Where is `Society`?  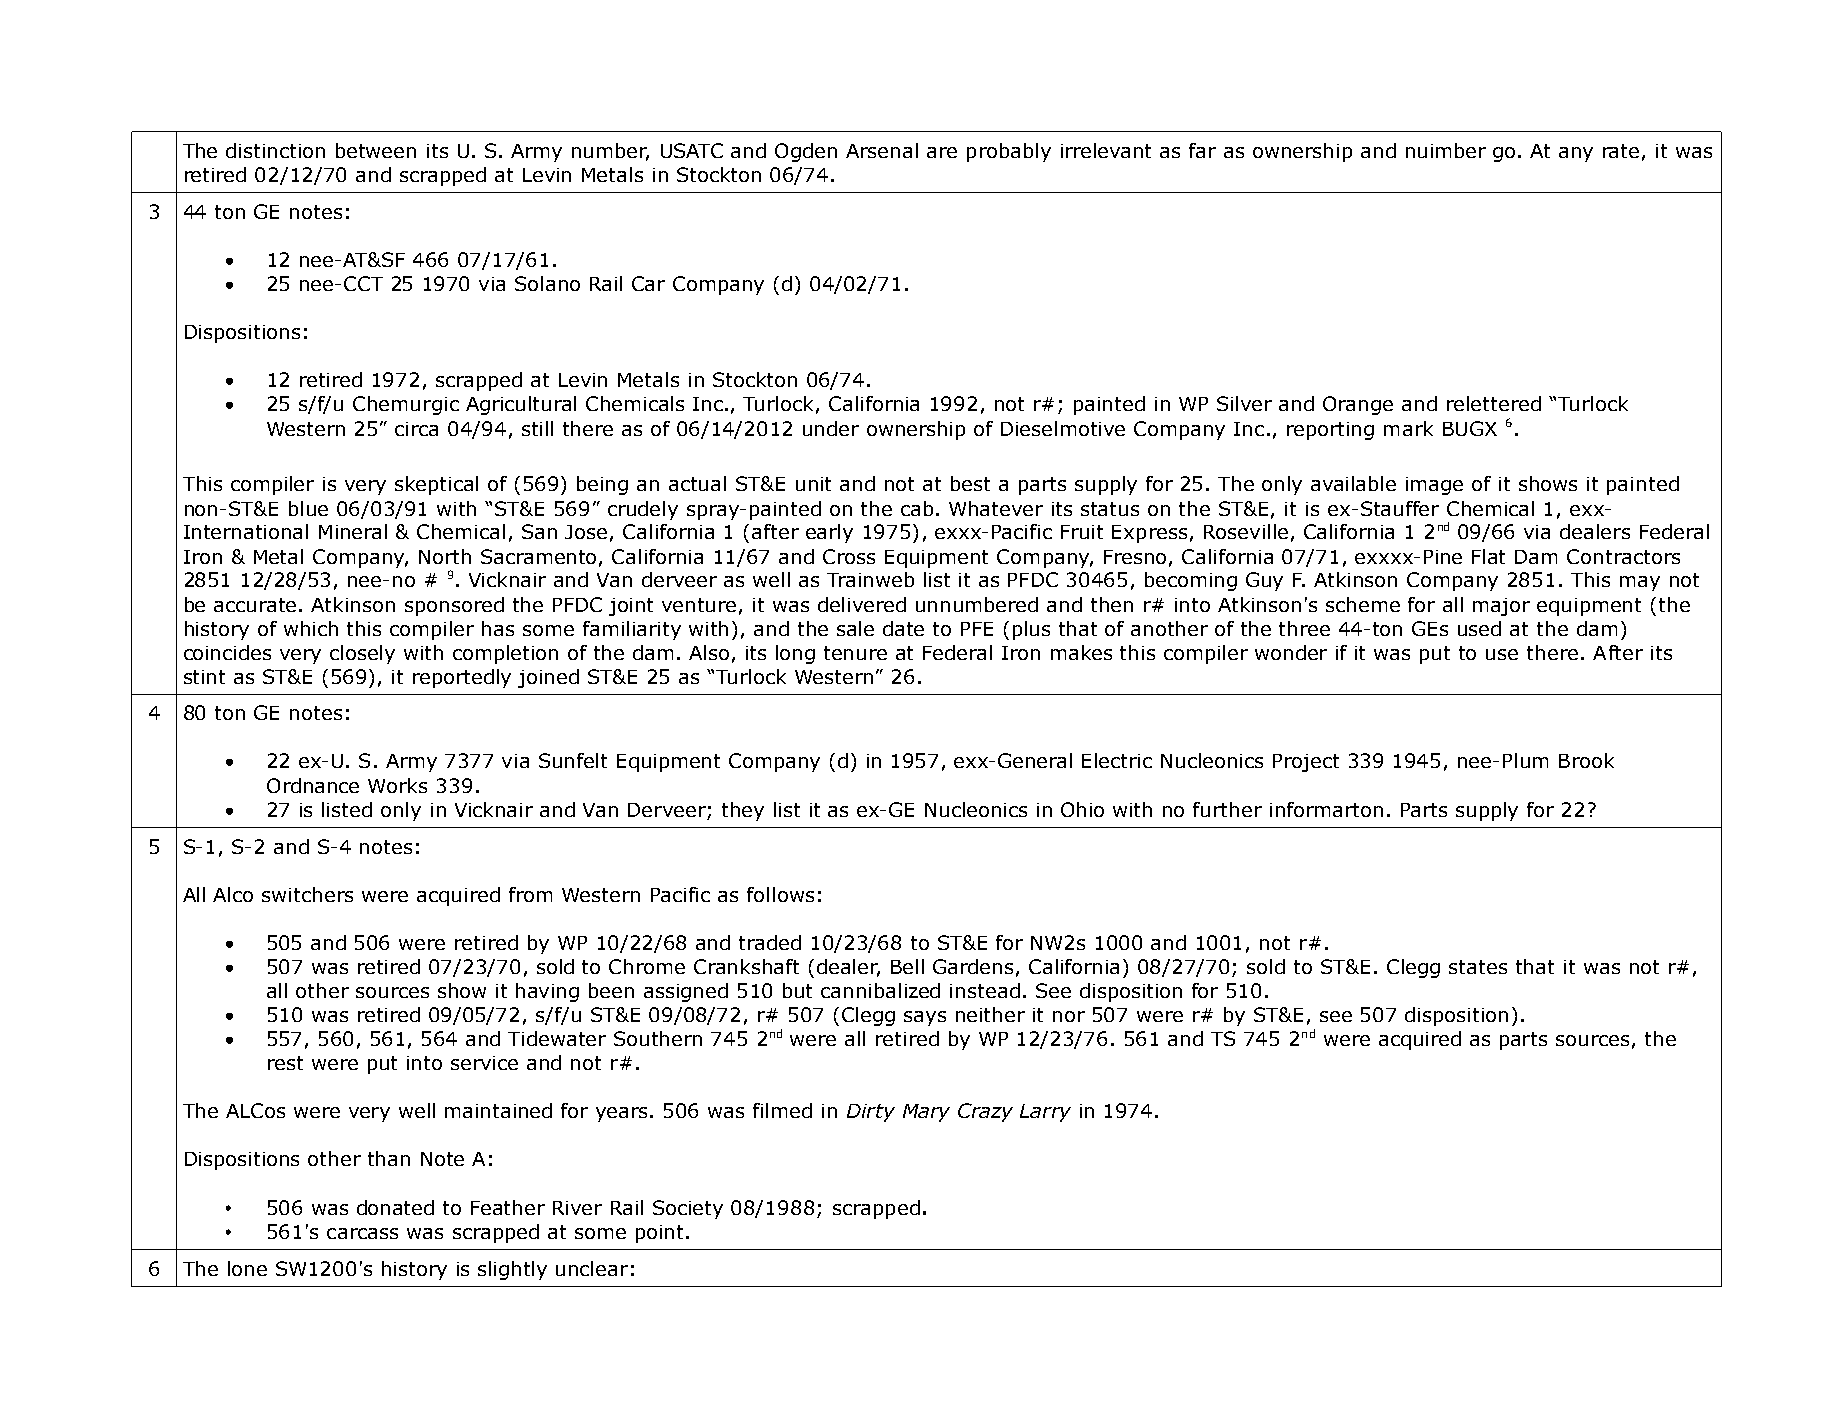 Society is located at coordinates (688, 1209).
